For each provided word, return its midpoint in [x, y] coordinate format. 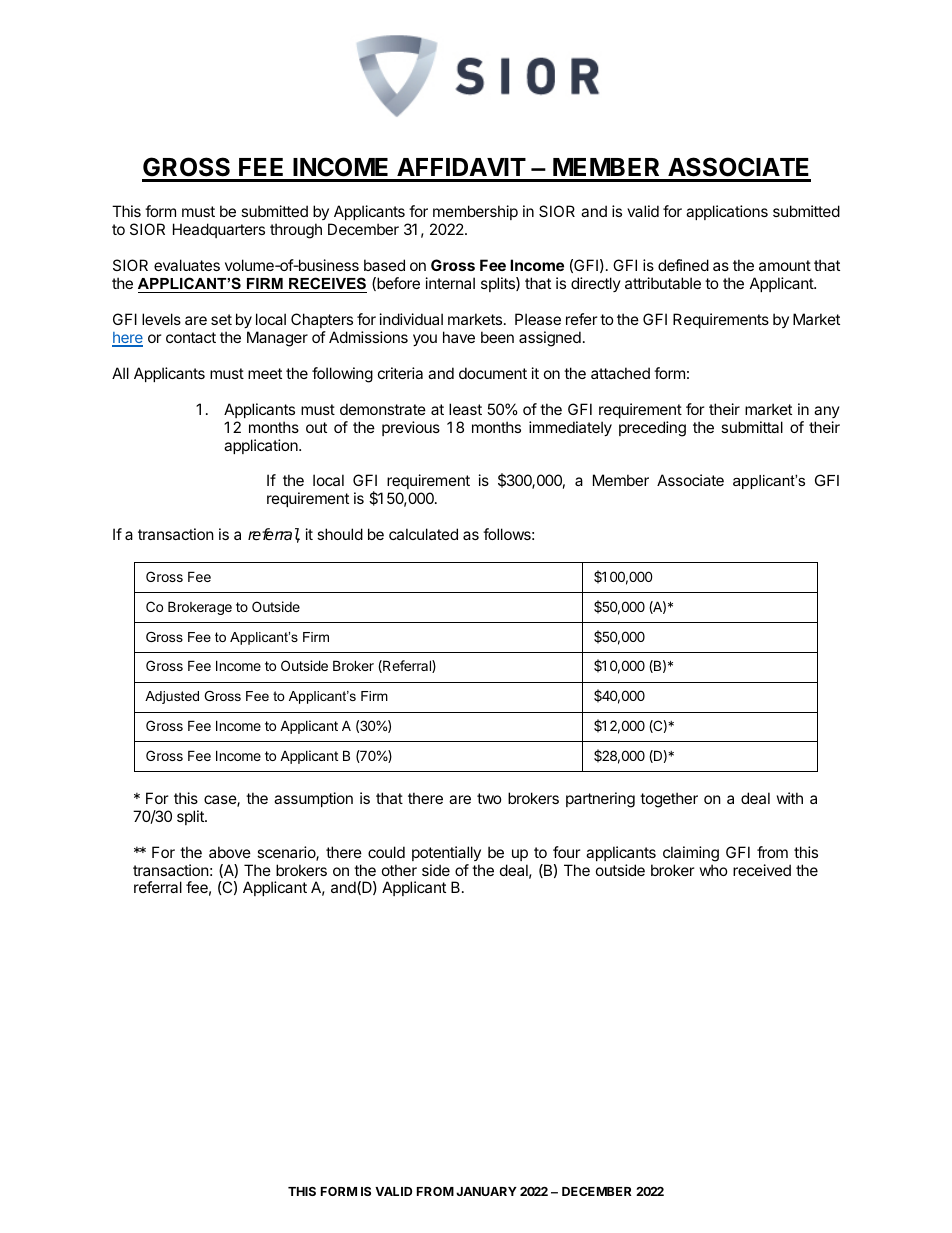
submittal [752, 427]
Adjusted [172, 697]
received [762, 870]
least [465, 409]
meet [265, 373]
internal [450, 283]
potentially [446, 853]
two [489, 798]
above [230, 852]
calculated [423, 534]
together [669, 800]
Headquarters [219, 230]
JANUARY [486, 1191]
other [399, 870]
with [790, 798]
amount [785, 265]
